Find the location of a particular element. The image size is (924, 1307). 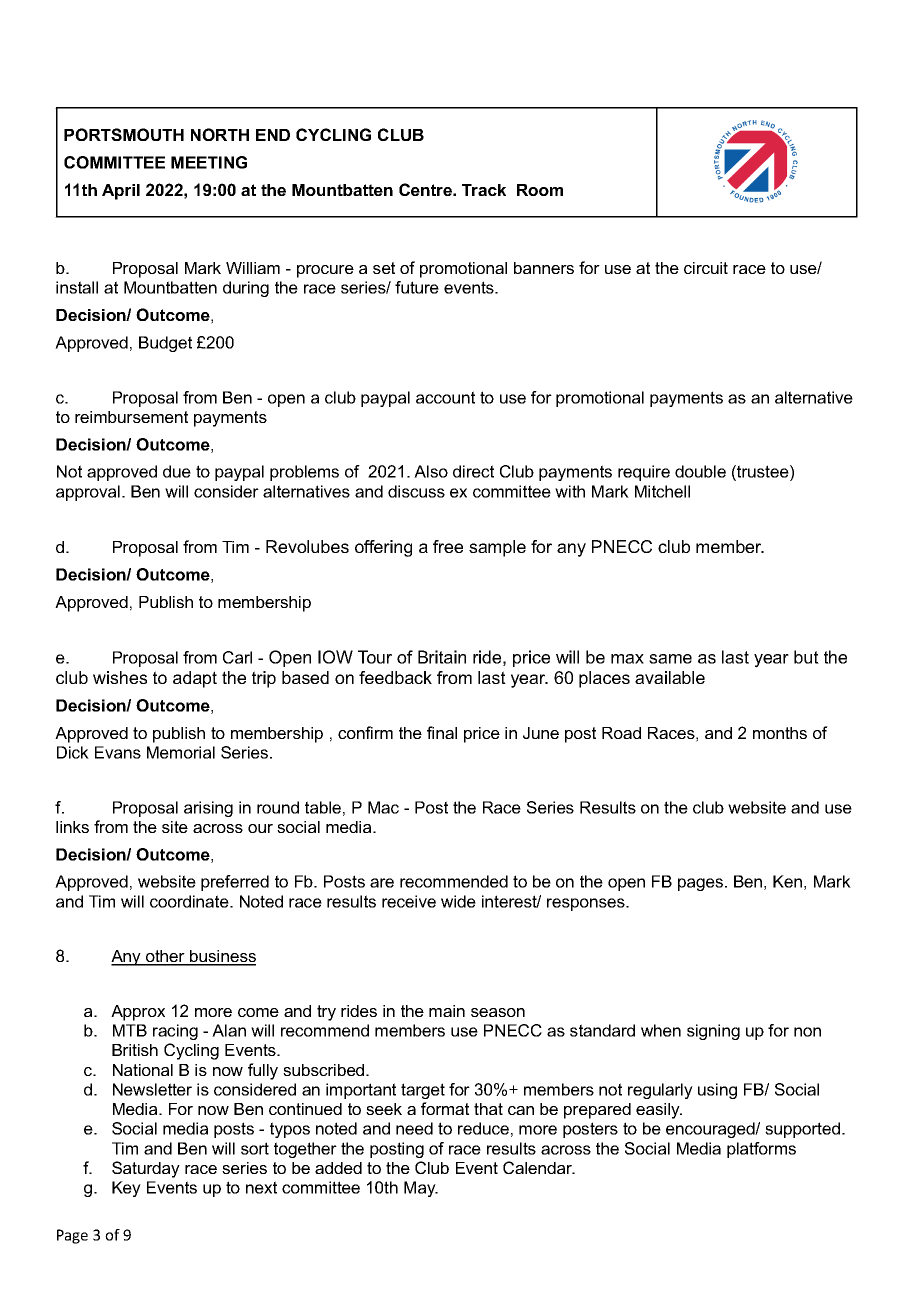

Track is located at coordinates (484, 190).
